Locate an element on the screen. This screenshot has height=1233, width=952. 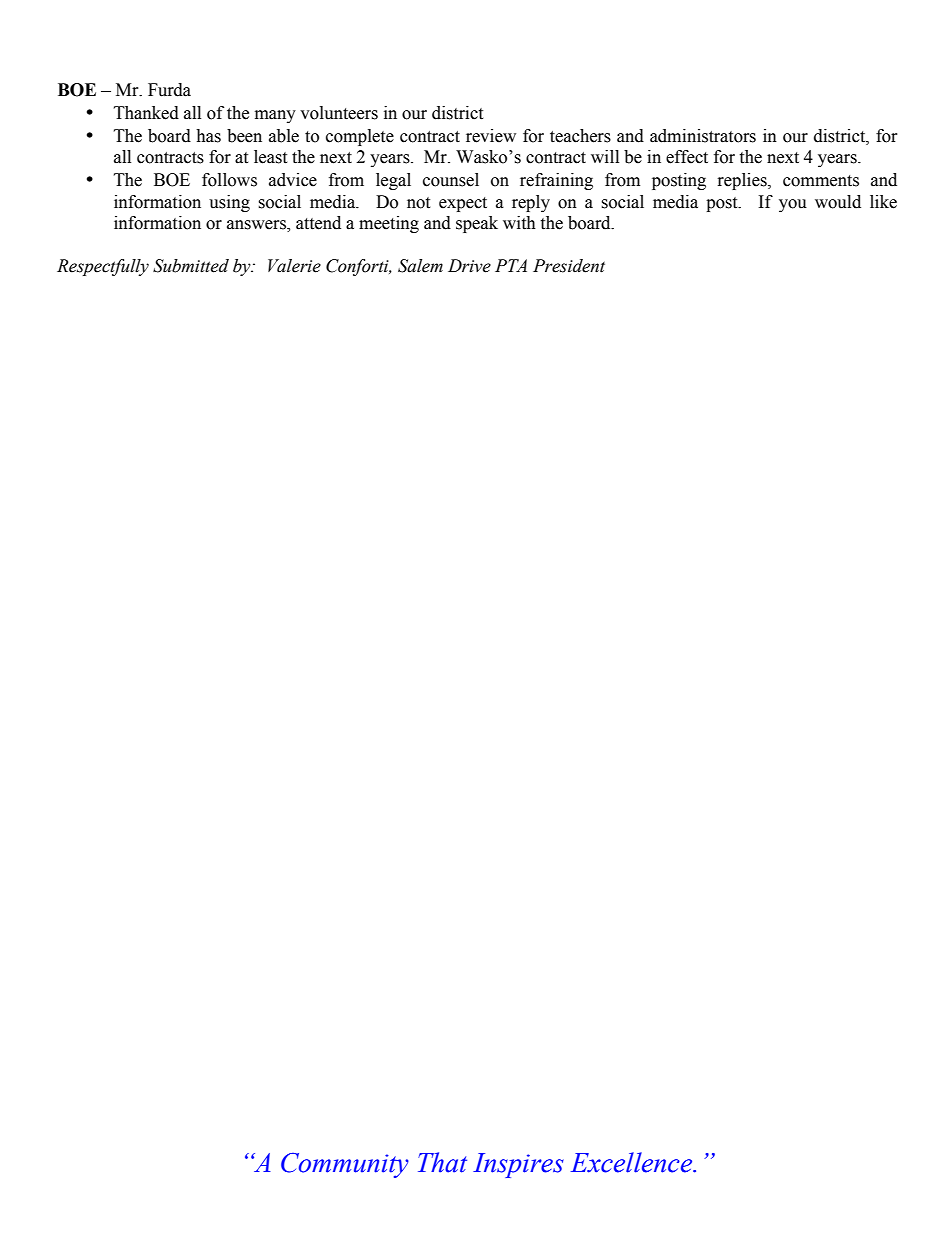
PTA is located at coordinates (511, 265).
